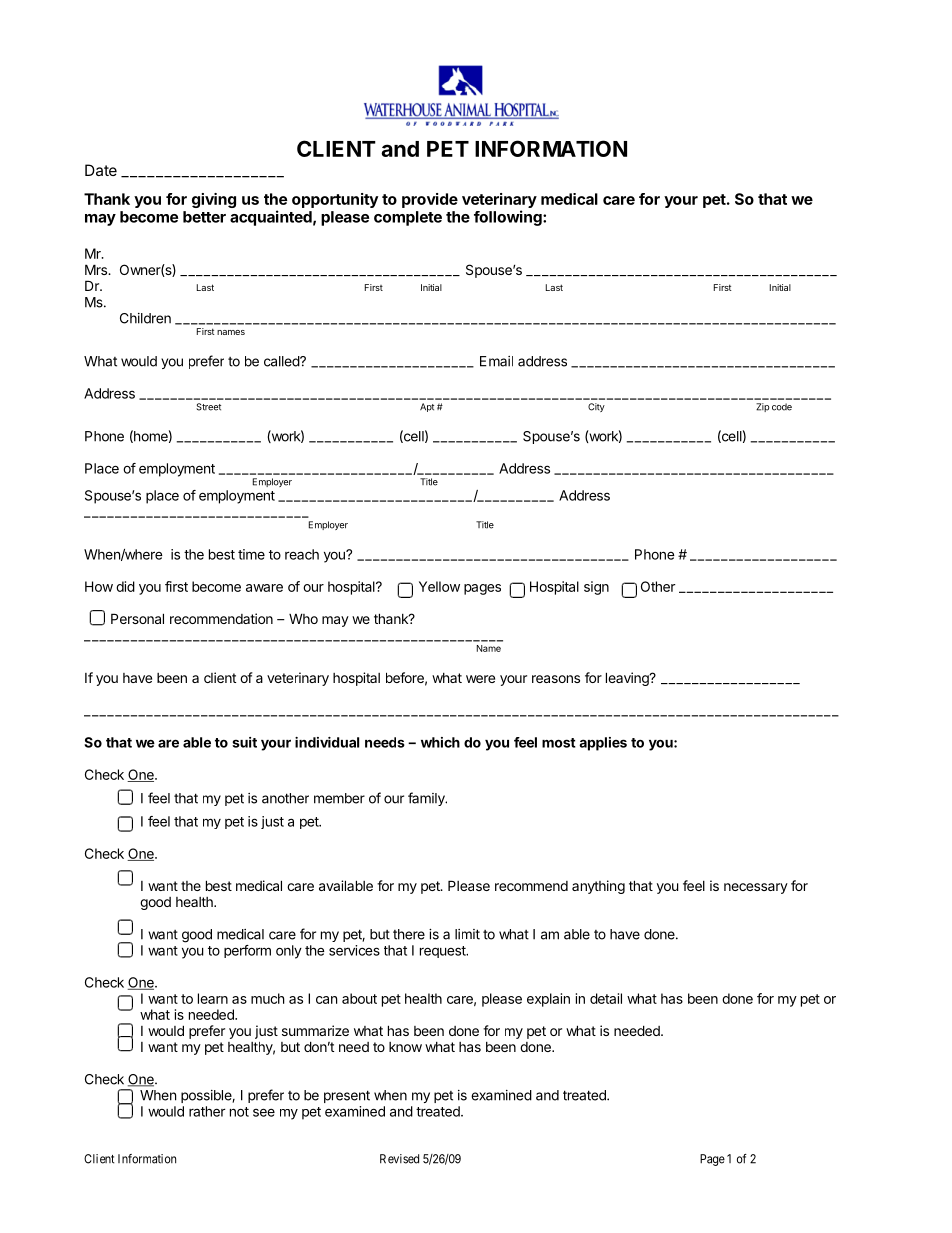 Image resolution: width=952 pixels, height=1233 pixels. What do you see at coordinates (247, 951) in the document?
I see `perform` at bounding box center [247, 951].
